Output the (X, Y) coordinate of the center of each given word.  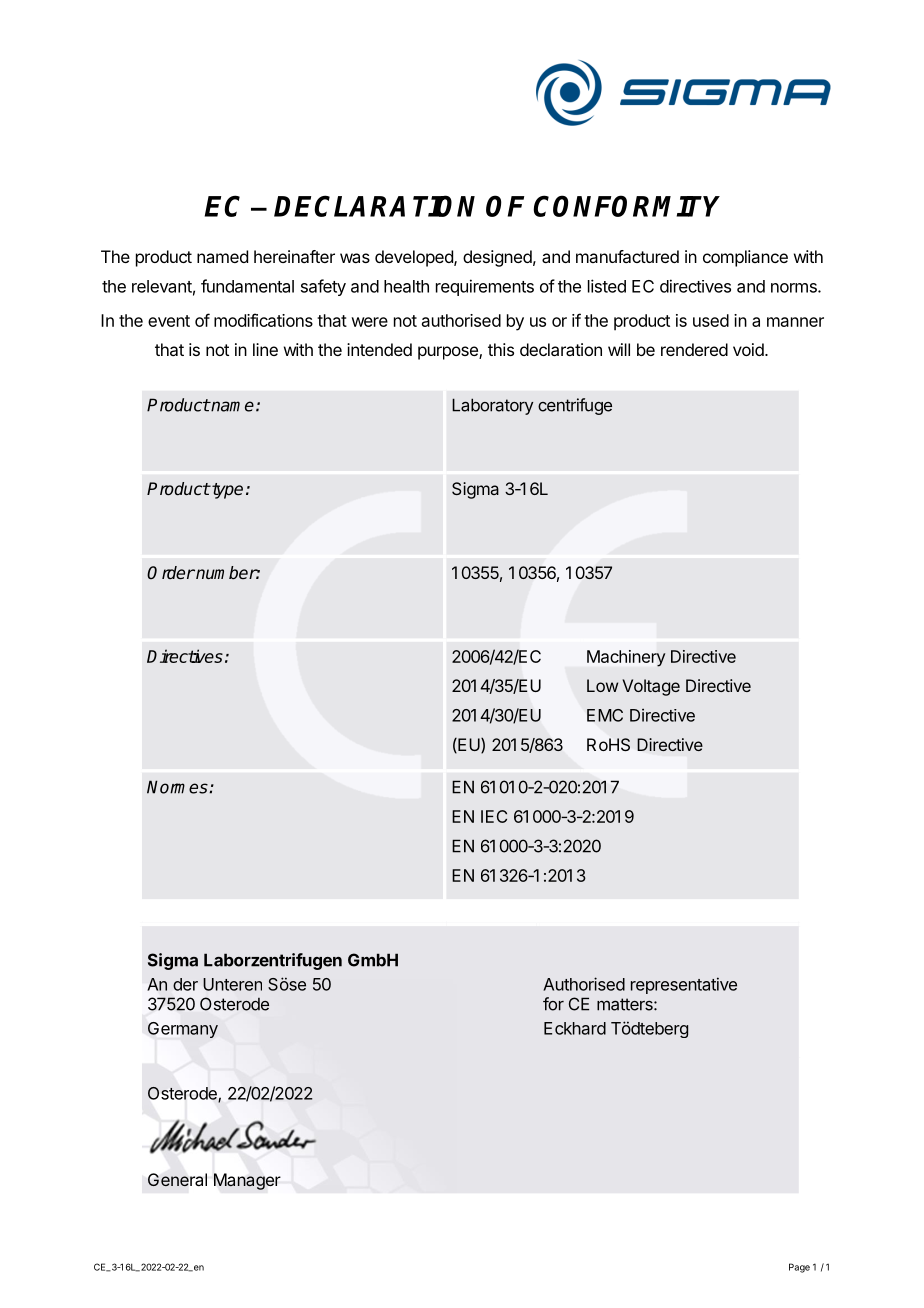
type (226, 491)
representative (684, 985)
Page (799, 1268)
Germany (183, 1030)
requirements (485, 287)
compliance (745, 258)
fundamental (247, 286)
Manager (247, 1181)
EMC (605, 715)
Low (602, 685)
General (177, 1180)
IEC (494, 816)
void (748, 349)
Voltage (651, 687)
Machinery (626, 658)
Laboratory (492, 406)
